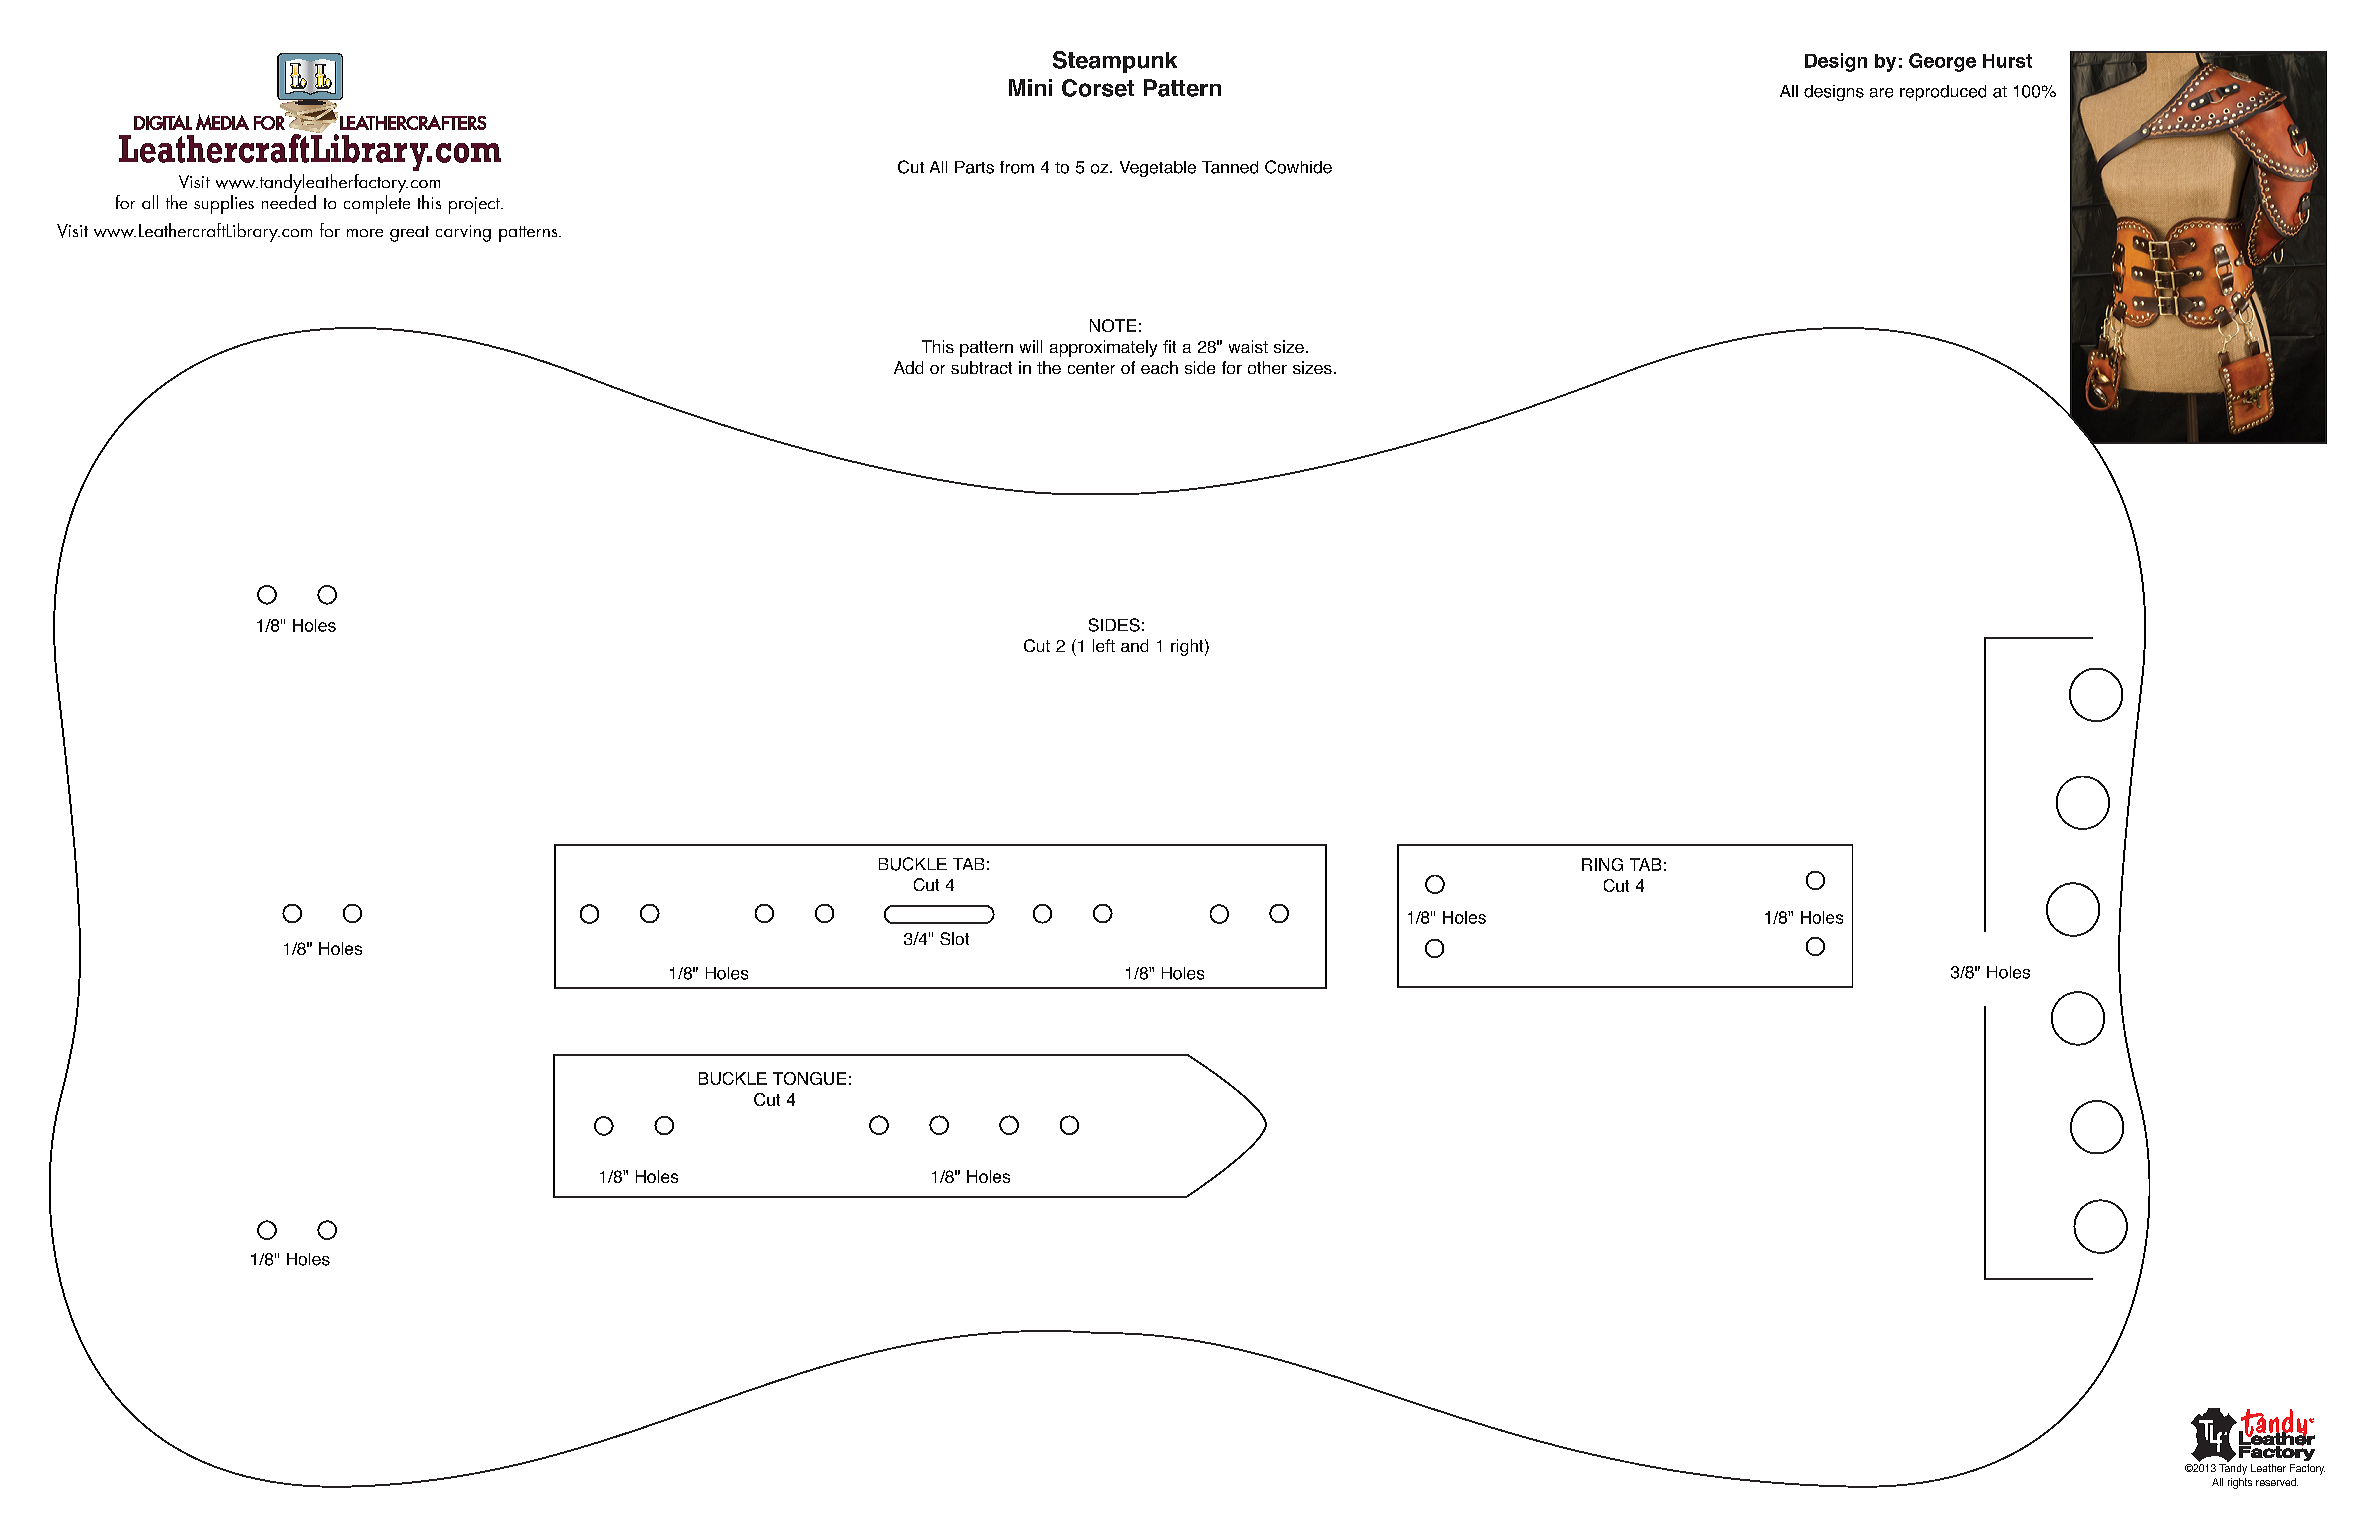 The image size is (2378, 1539). I want to click on left, so click(1104, 645).
